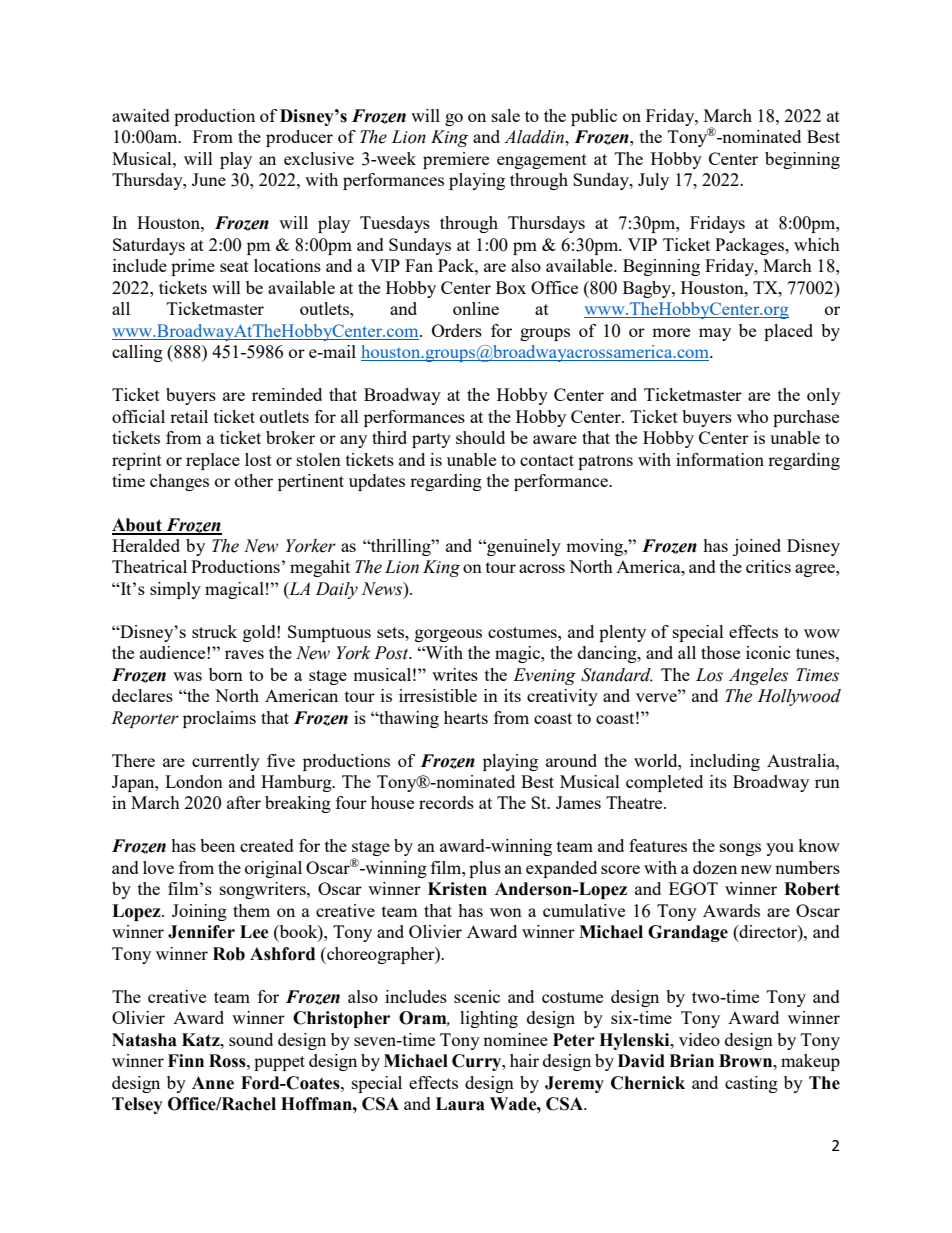 The image size is (952, 1233). I want to click on calling, so click(137, 353).
